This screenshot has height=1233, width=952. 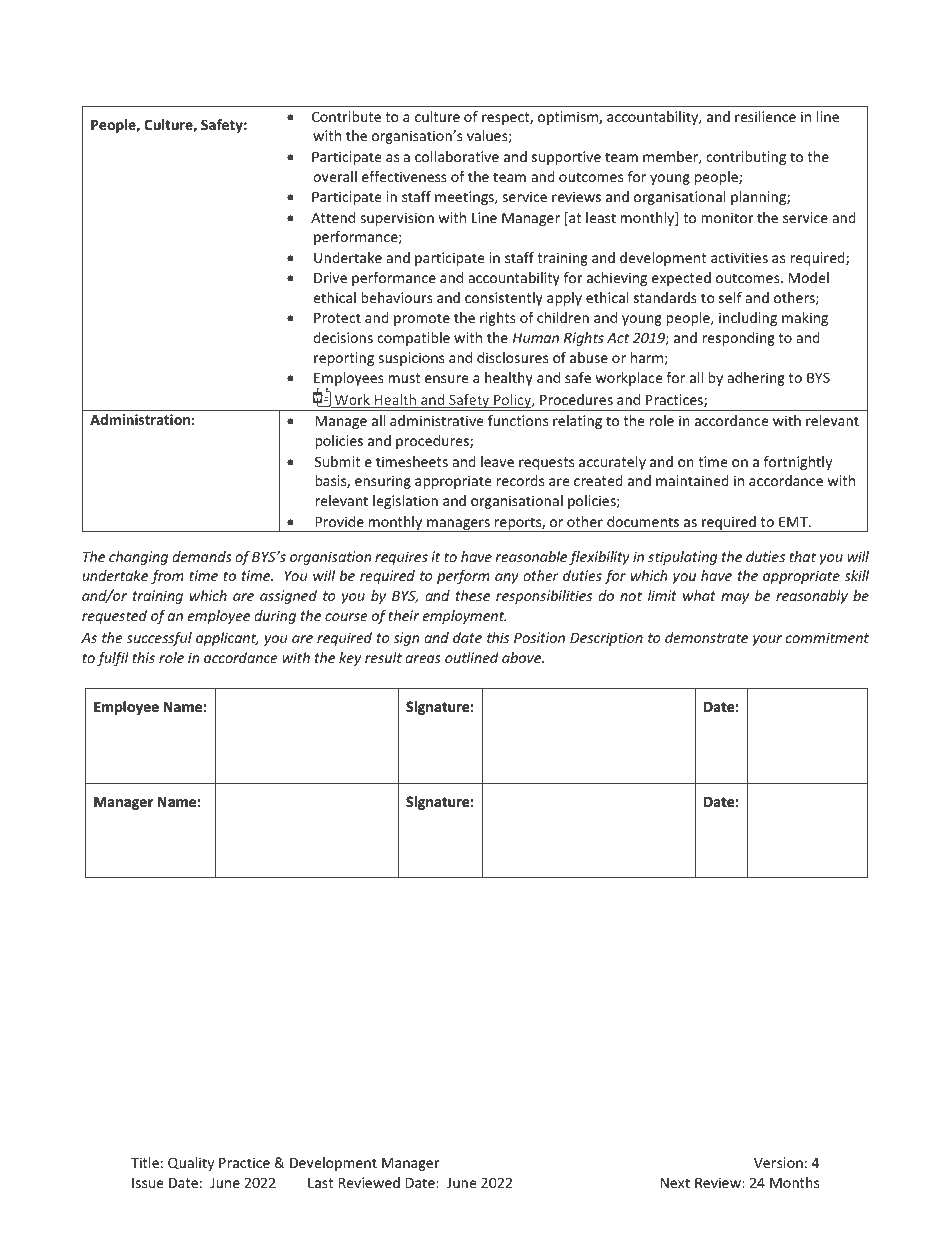 What do you see at coordinates (227, 639) in the screenshot?
I see `applicant` at bounding box center [227, 639].
